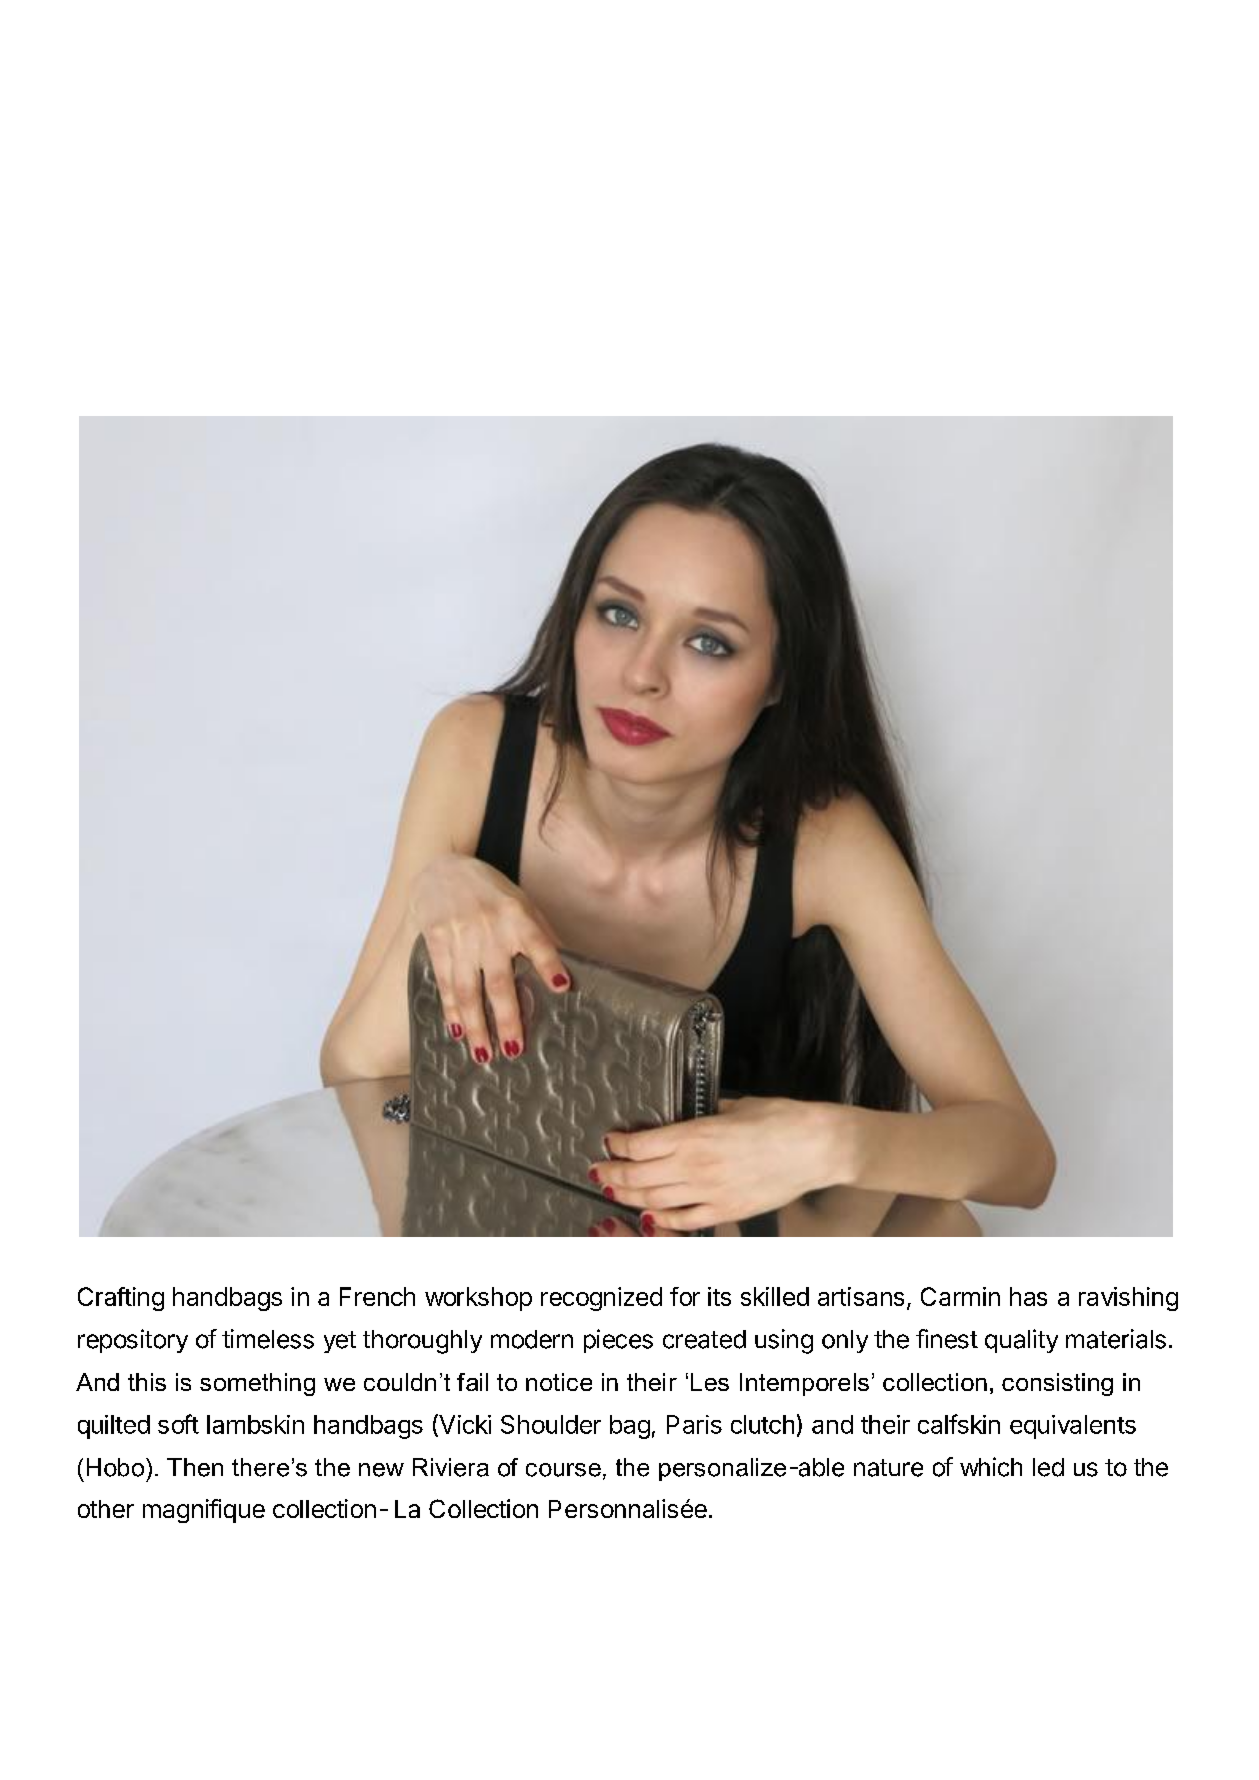  Describe the element at coordinates (601, 1299) in the screenshot. I see `recognized` at that location.
